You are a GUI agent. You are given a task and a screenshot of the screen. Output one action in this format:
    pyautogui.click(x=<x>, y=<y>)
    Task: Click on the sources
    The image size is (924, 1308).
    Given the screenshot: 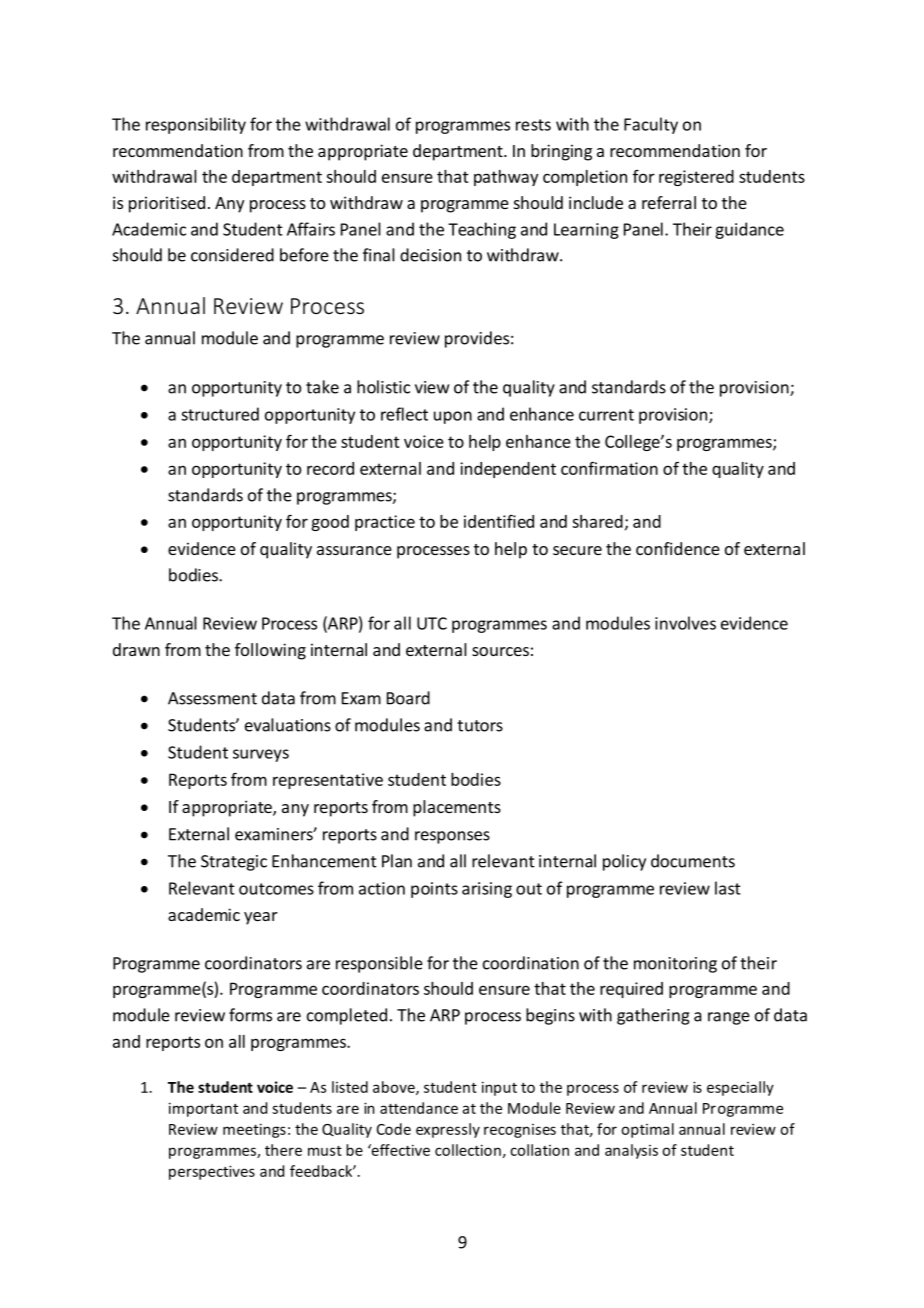 What is the action you would take?
    pyautogui.click(x=500, y=651)
